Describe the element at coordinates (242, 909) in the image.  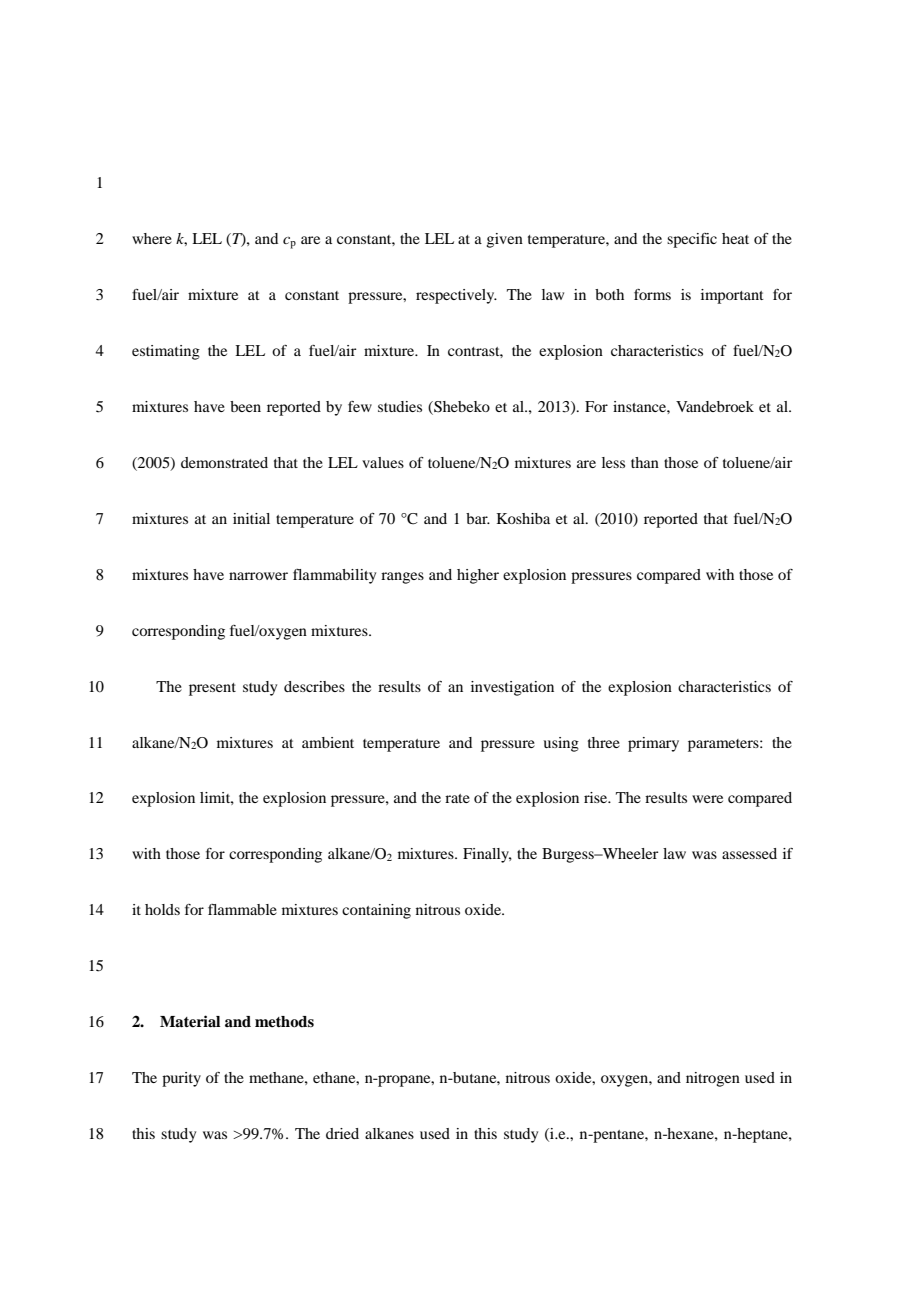
I see `flammable` at that location.
